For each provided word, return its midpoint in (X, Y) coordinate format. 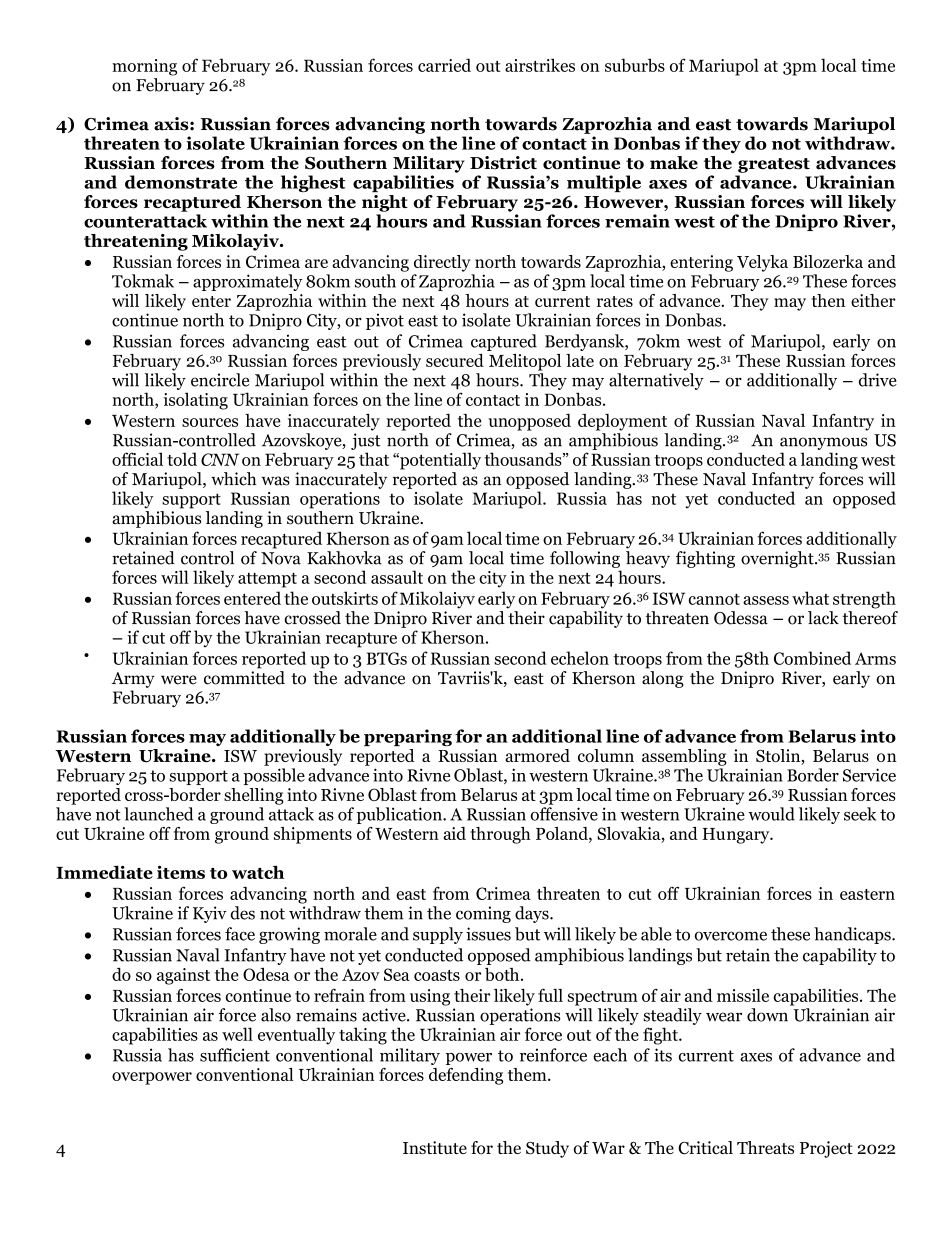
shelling (254, 796)
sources (210, 422)
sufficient (235, 1055)
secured (455, 360)
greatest (774, 165)
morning (144, 67)
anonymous (823, 443)
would (771, 814)
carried (444, 65)
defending (466, 1076)
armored (537, 755)
